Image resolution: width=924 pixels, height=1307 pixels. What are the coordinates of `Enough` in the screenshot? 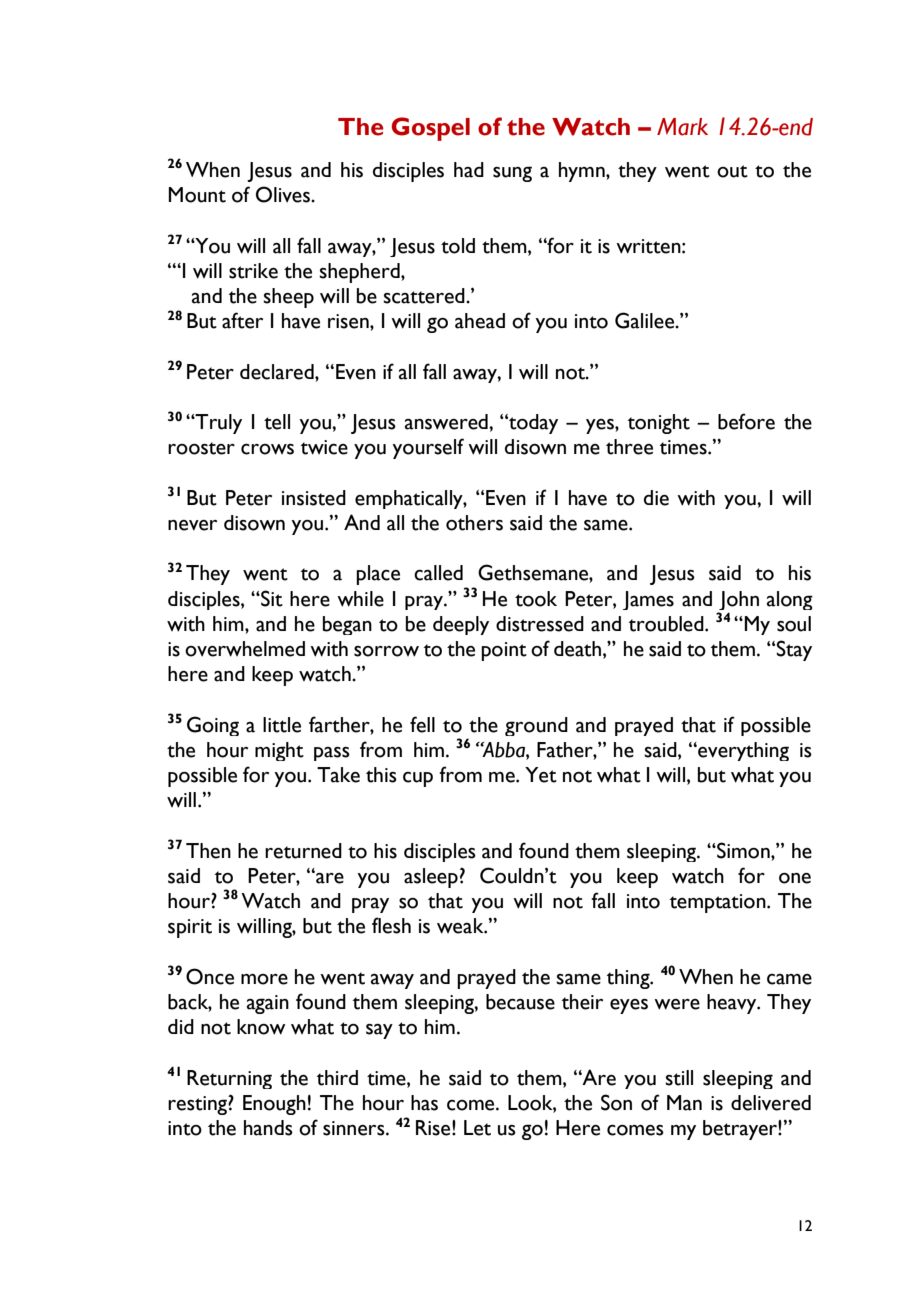 It's located at (274, 1105).
